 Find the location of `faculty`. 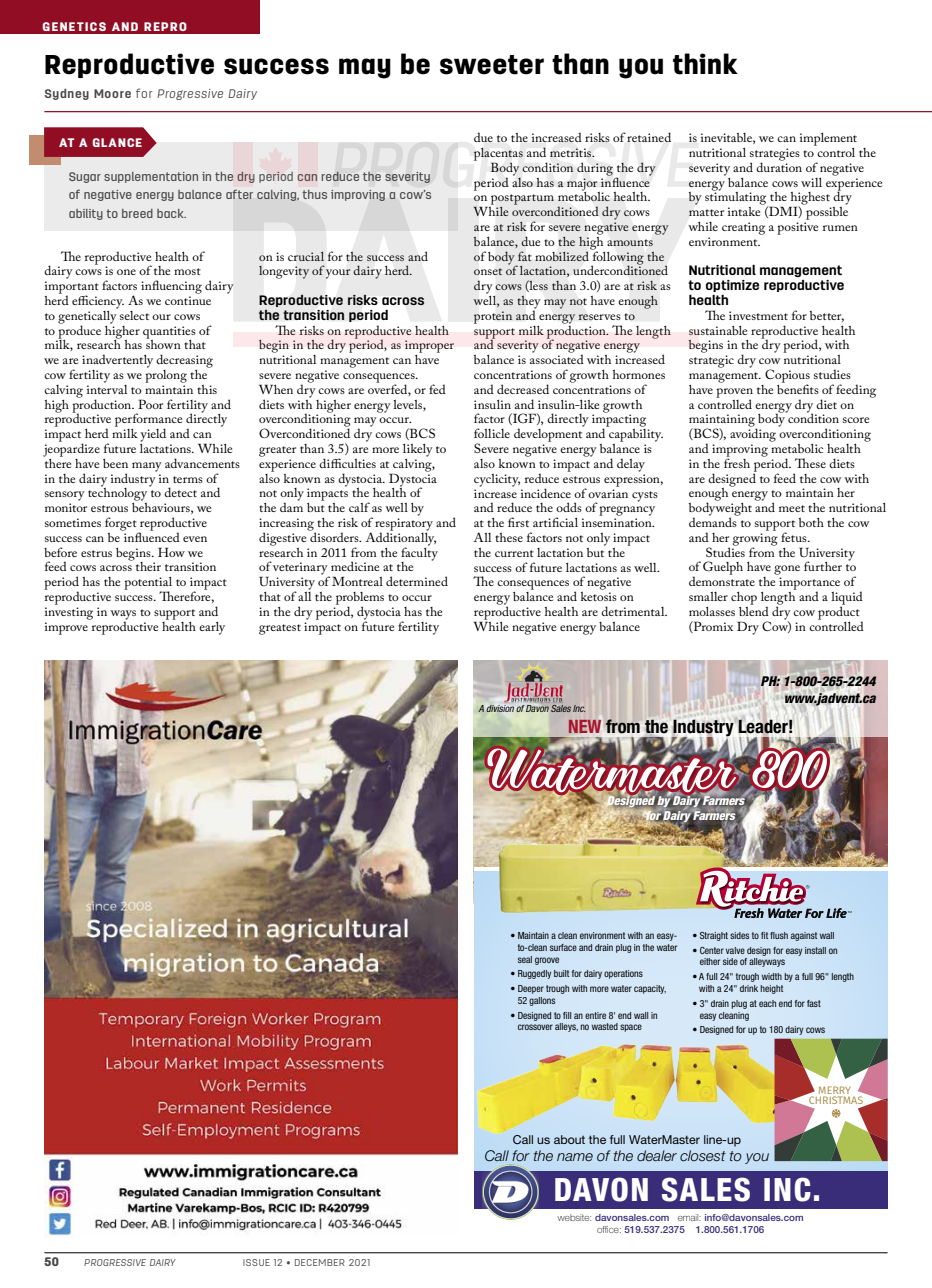

faculty is located at coordinates (419, 554).
